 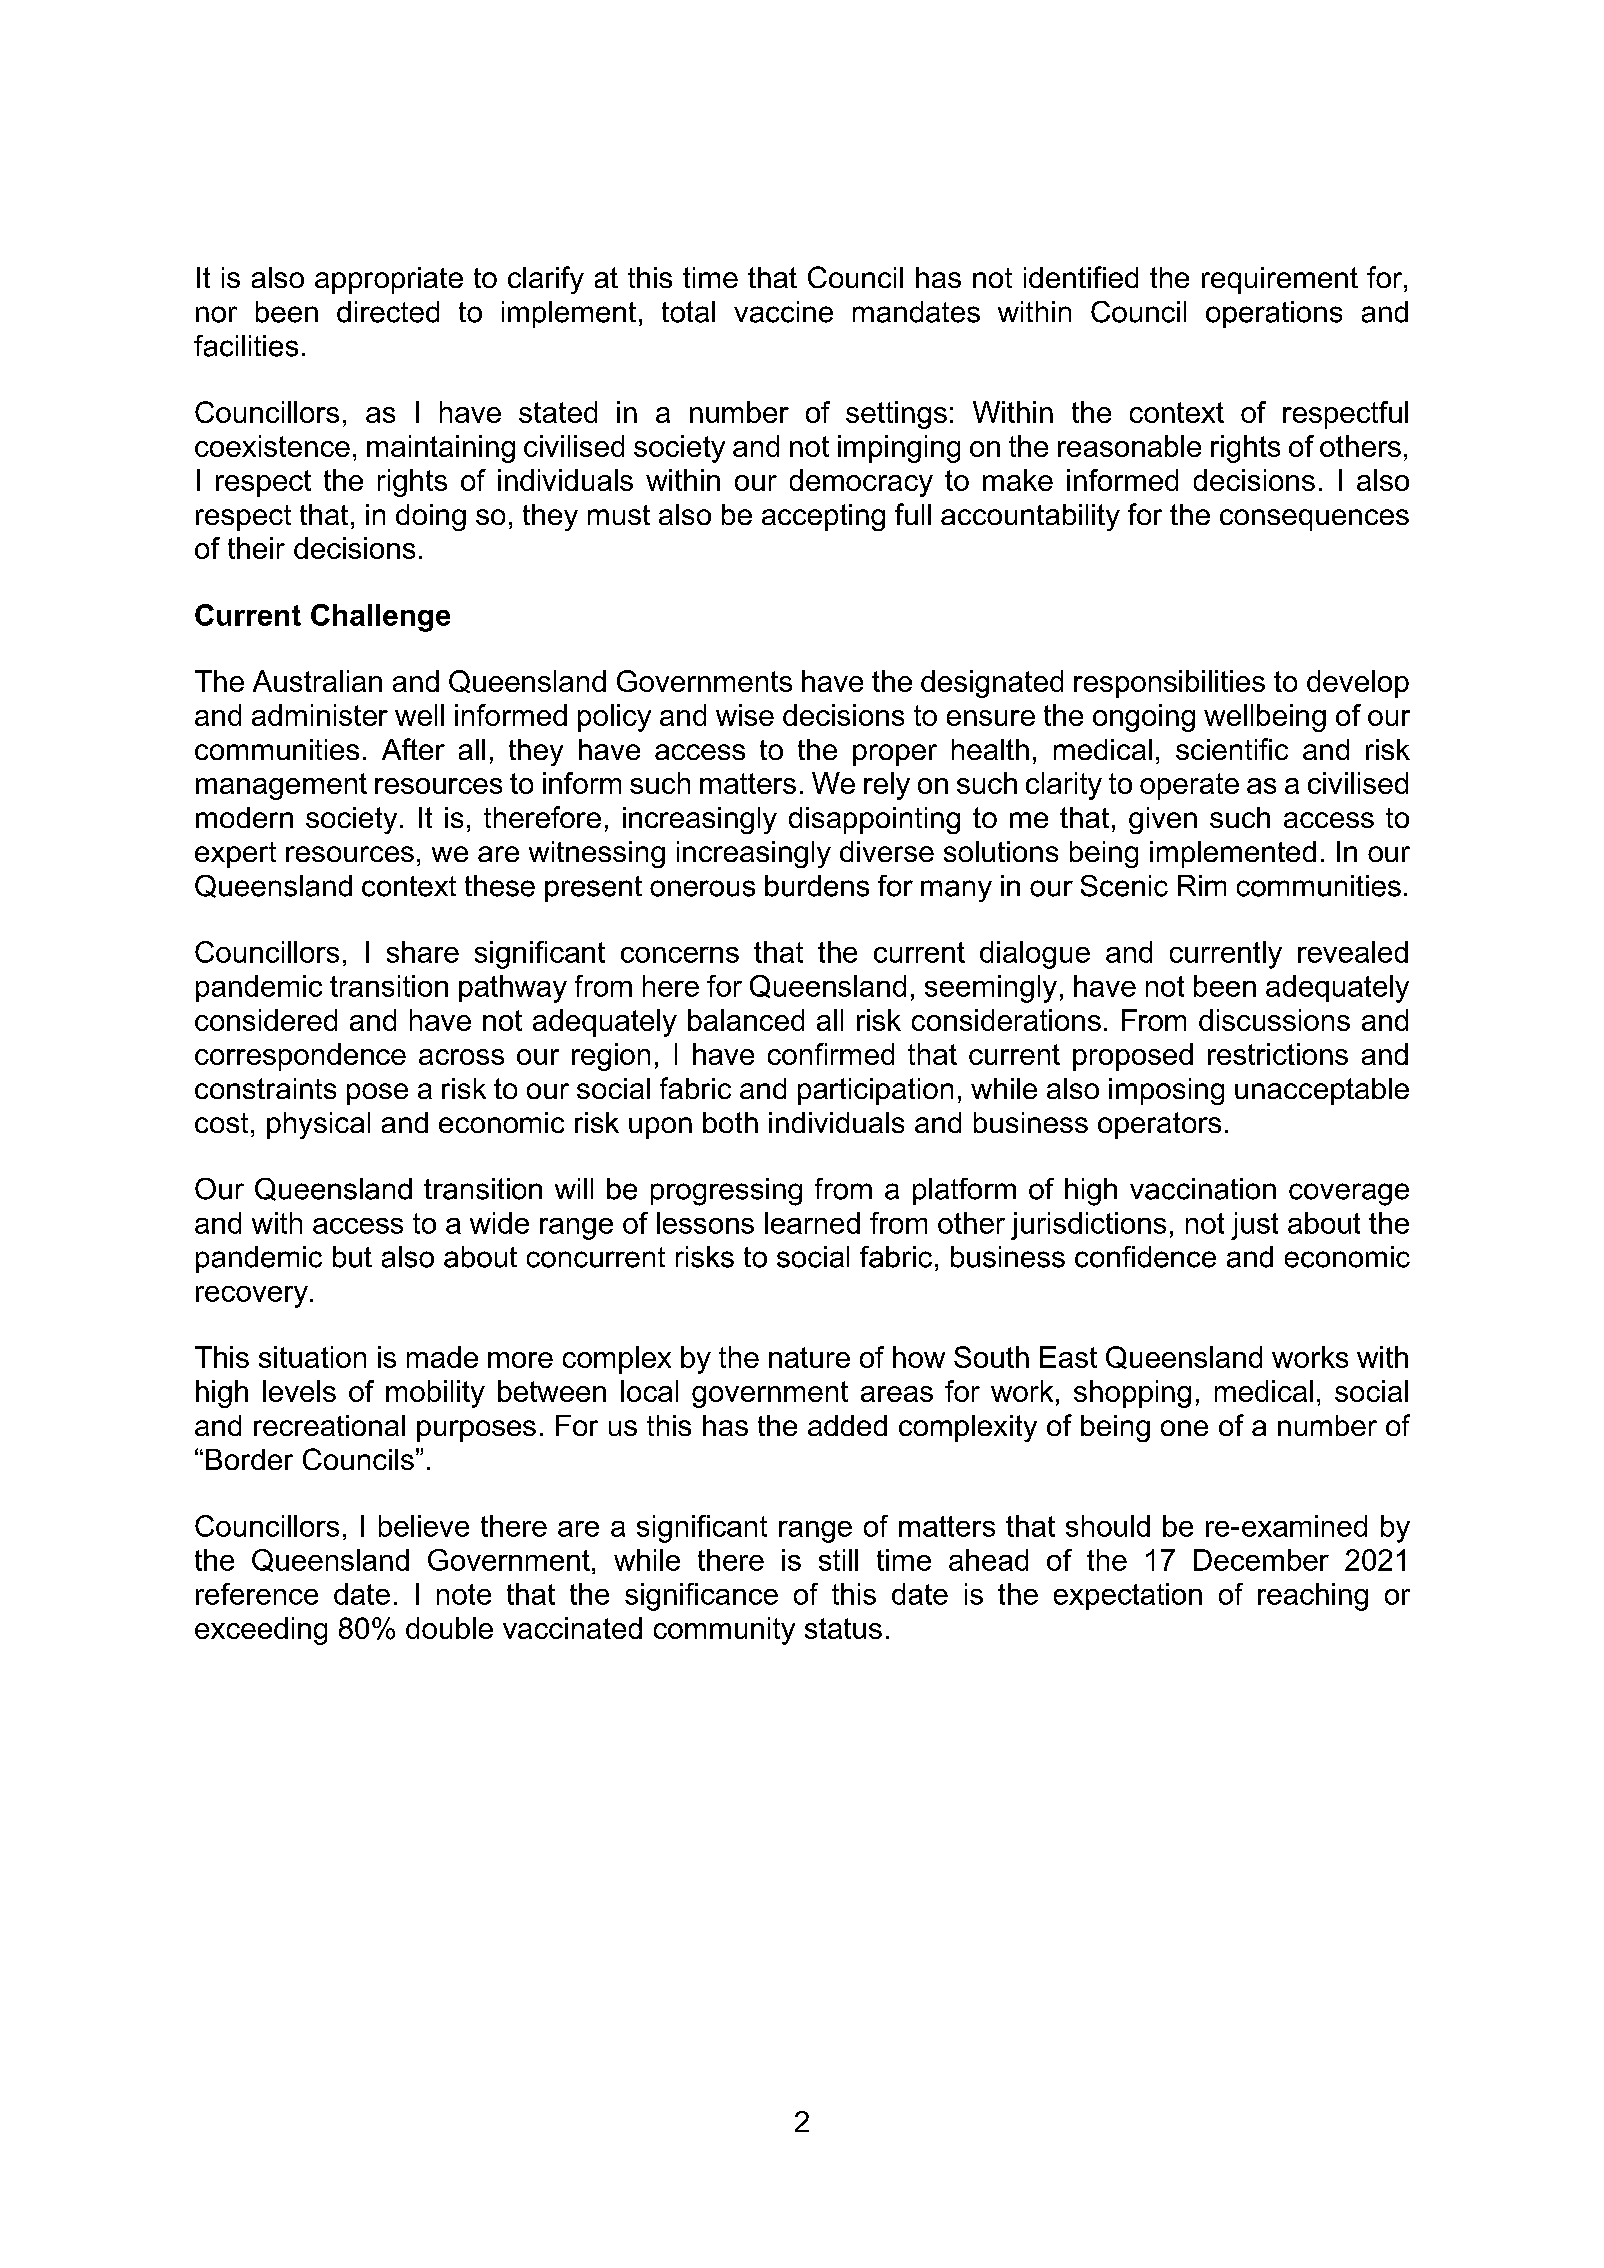 What do you see at coordinates (680, 955) in the image?
I see `concerns` at bounding box center [680, 955].
